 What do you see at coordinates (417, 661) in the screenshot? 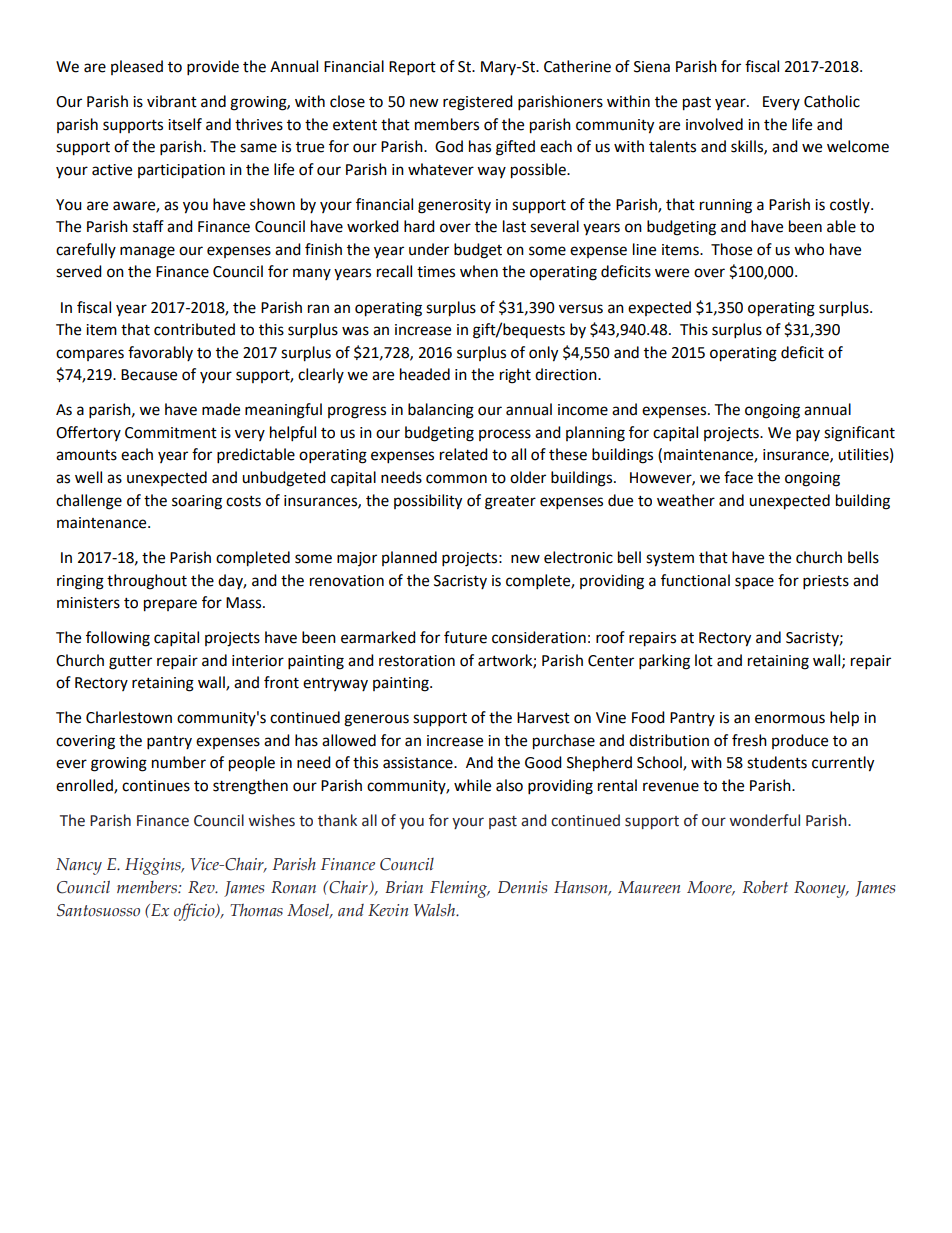
I see `restoration` at bounding box center [417, 661].
